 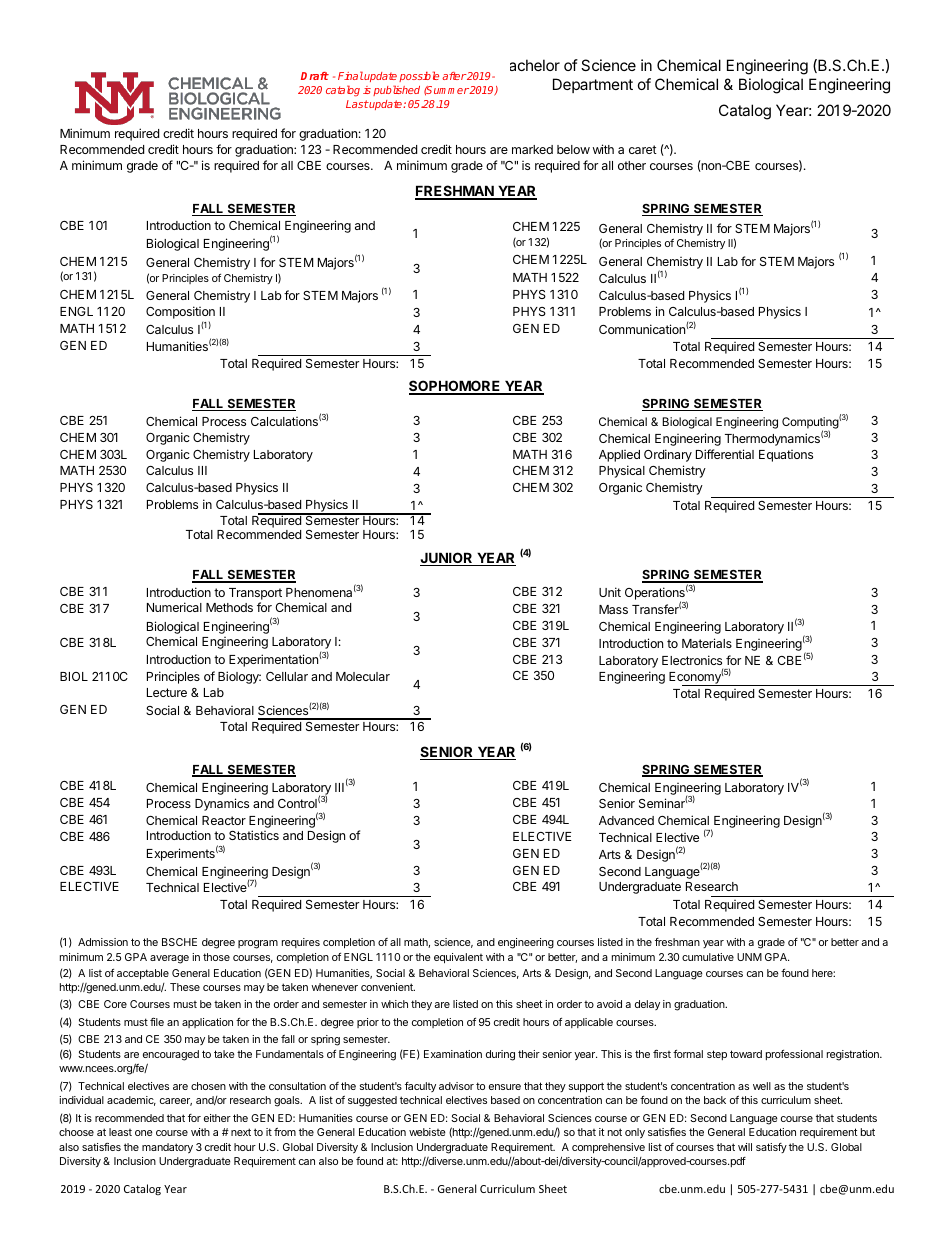 I want to click on after, so click(x=454, y=76).
